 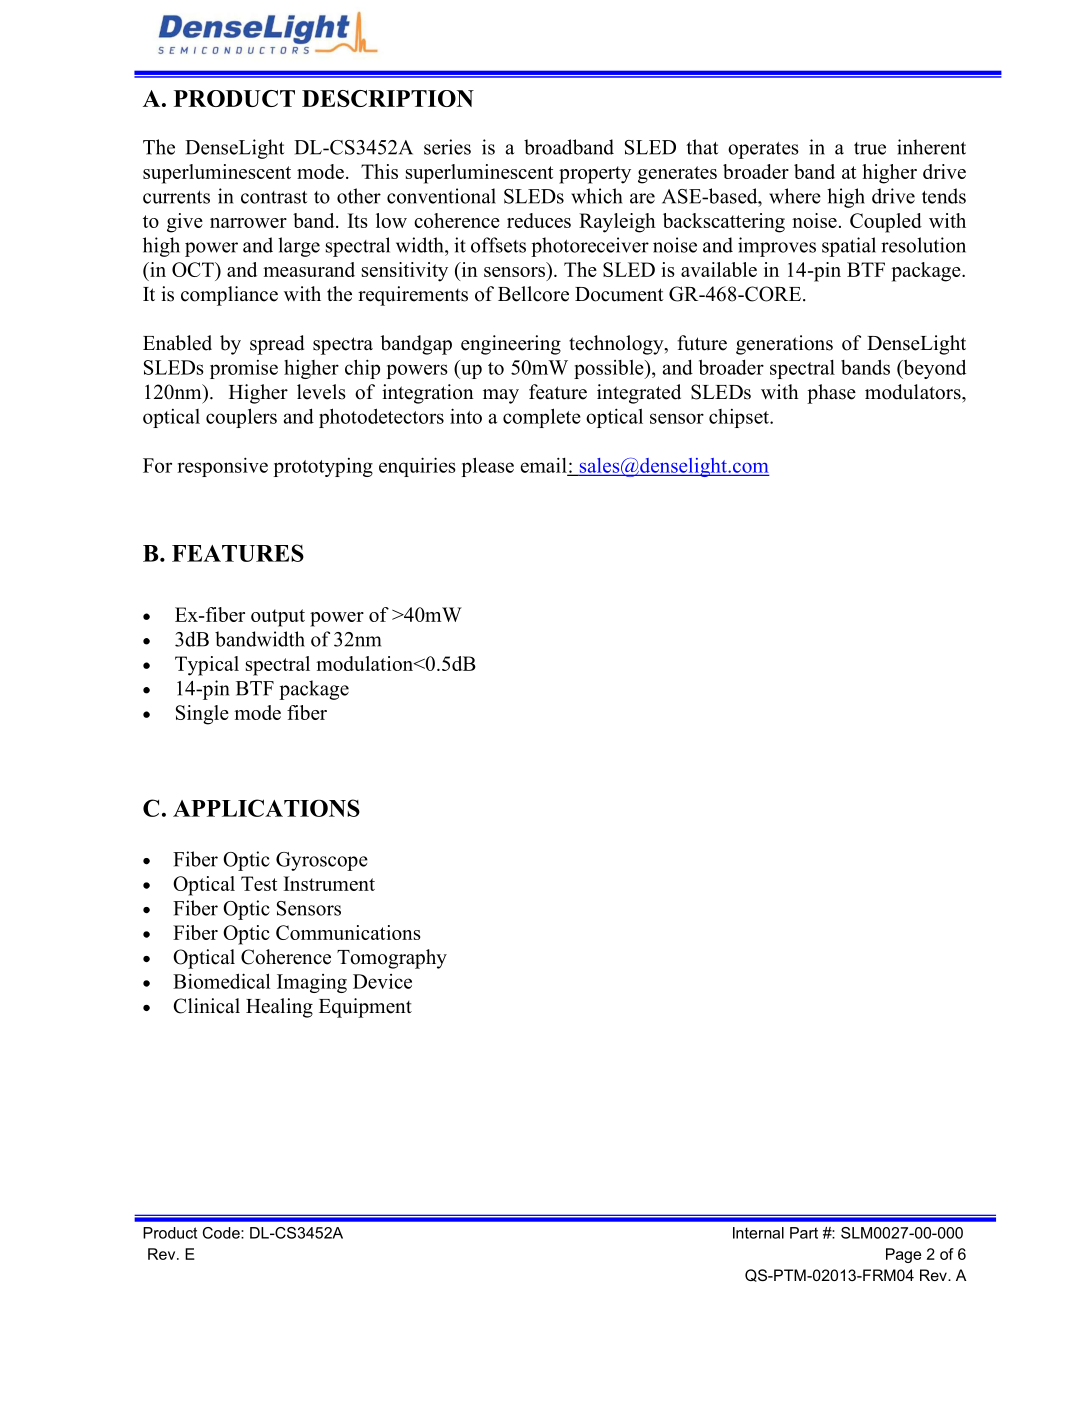 I want to click on Internal, so click(x=758, y=1233).
